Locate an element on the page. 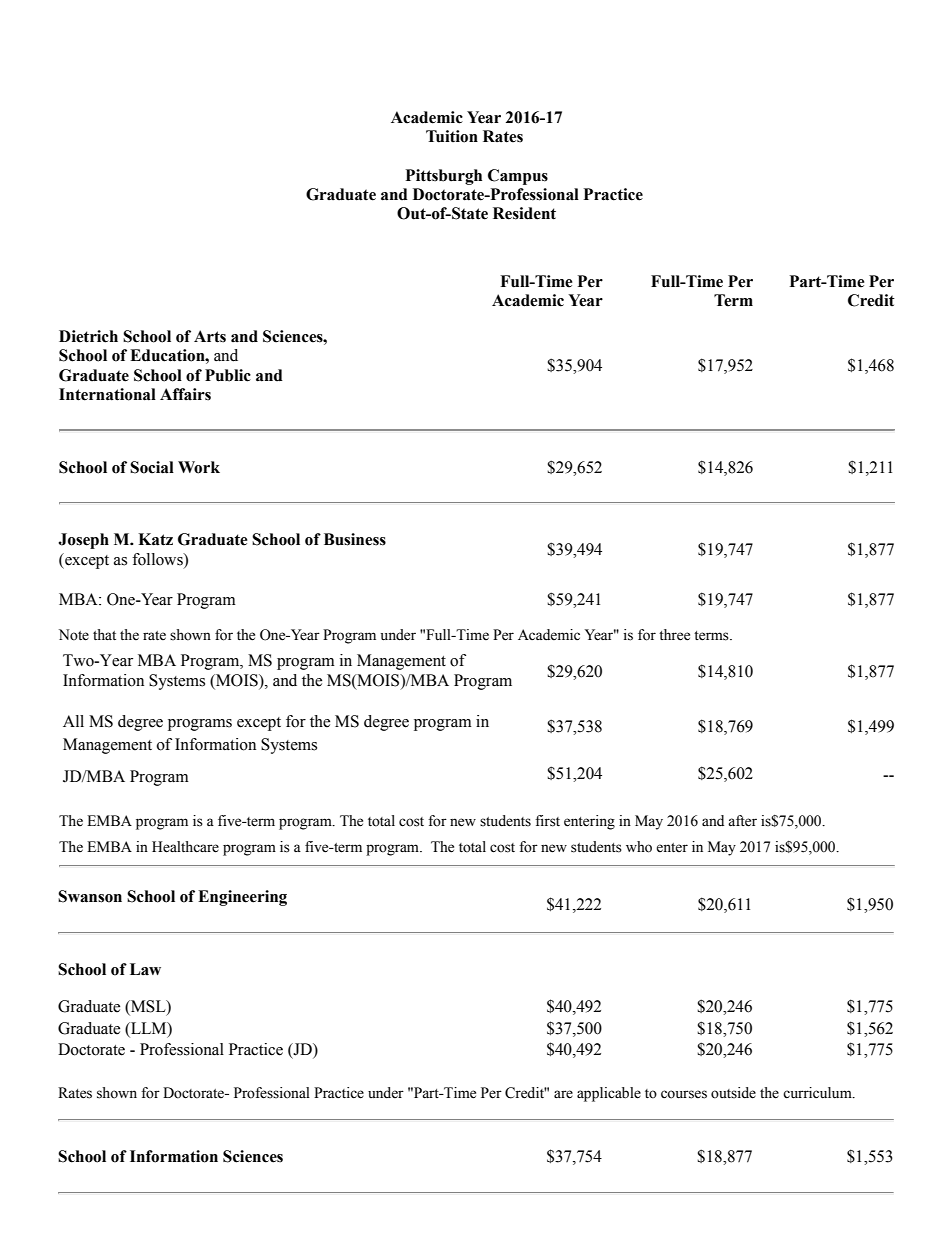 This document has width=952, height=1233. three is located at coordinates (674, 635).
